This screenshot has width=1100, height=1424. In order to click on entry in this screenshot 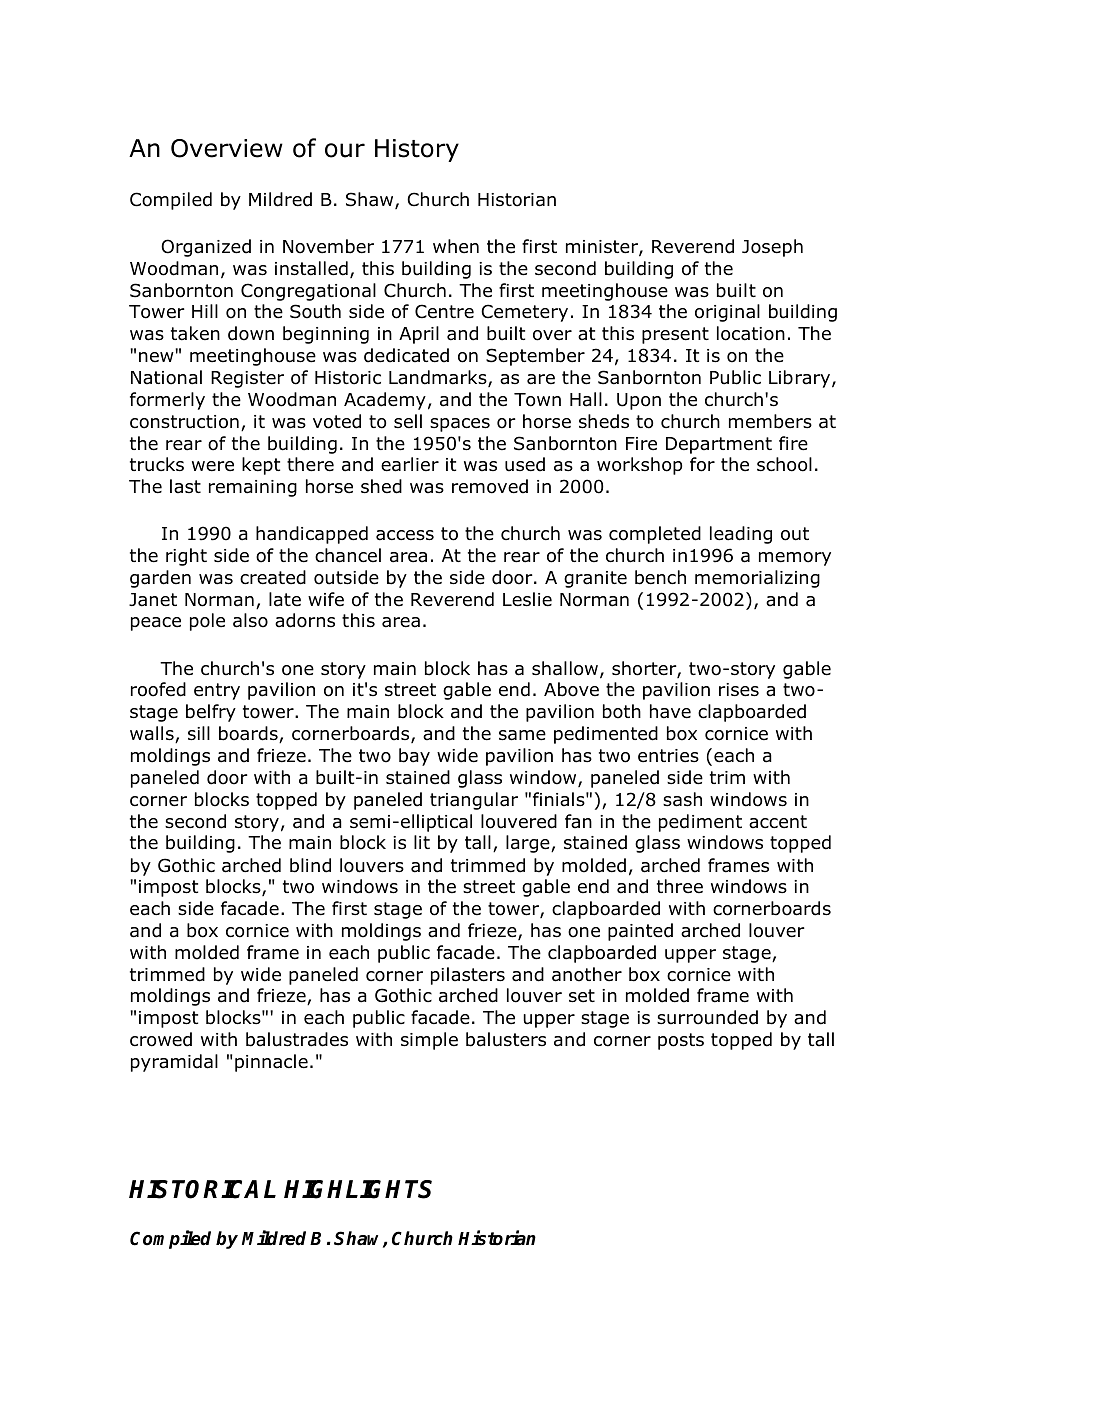, I will do `click(217, 691)`.
